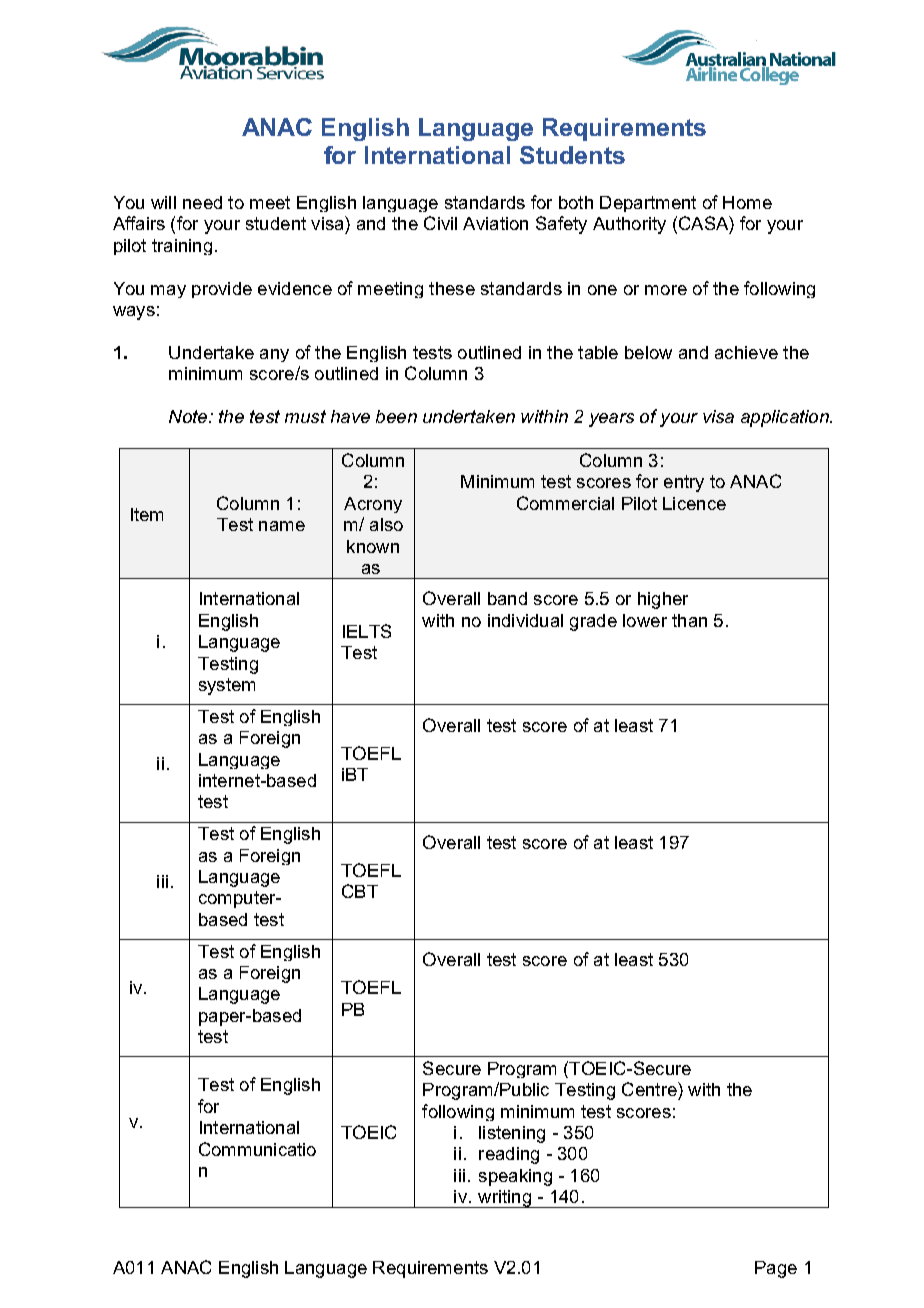 Image resolution: width=924 pixels, height=1308 pixels. Describe the element at coordinates (440, 223) in the document. I see `Civil` at that location.
